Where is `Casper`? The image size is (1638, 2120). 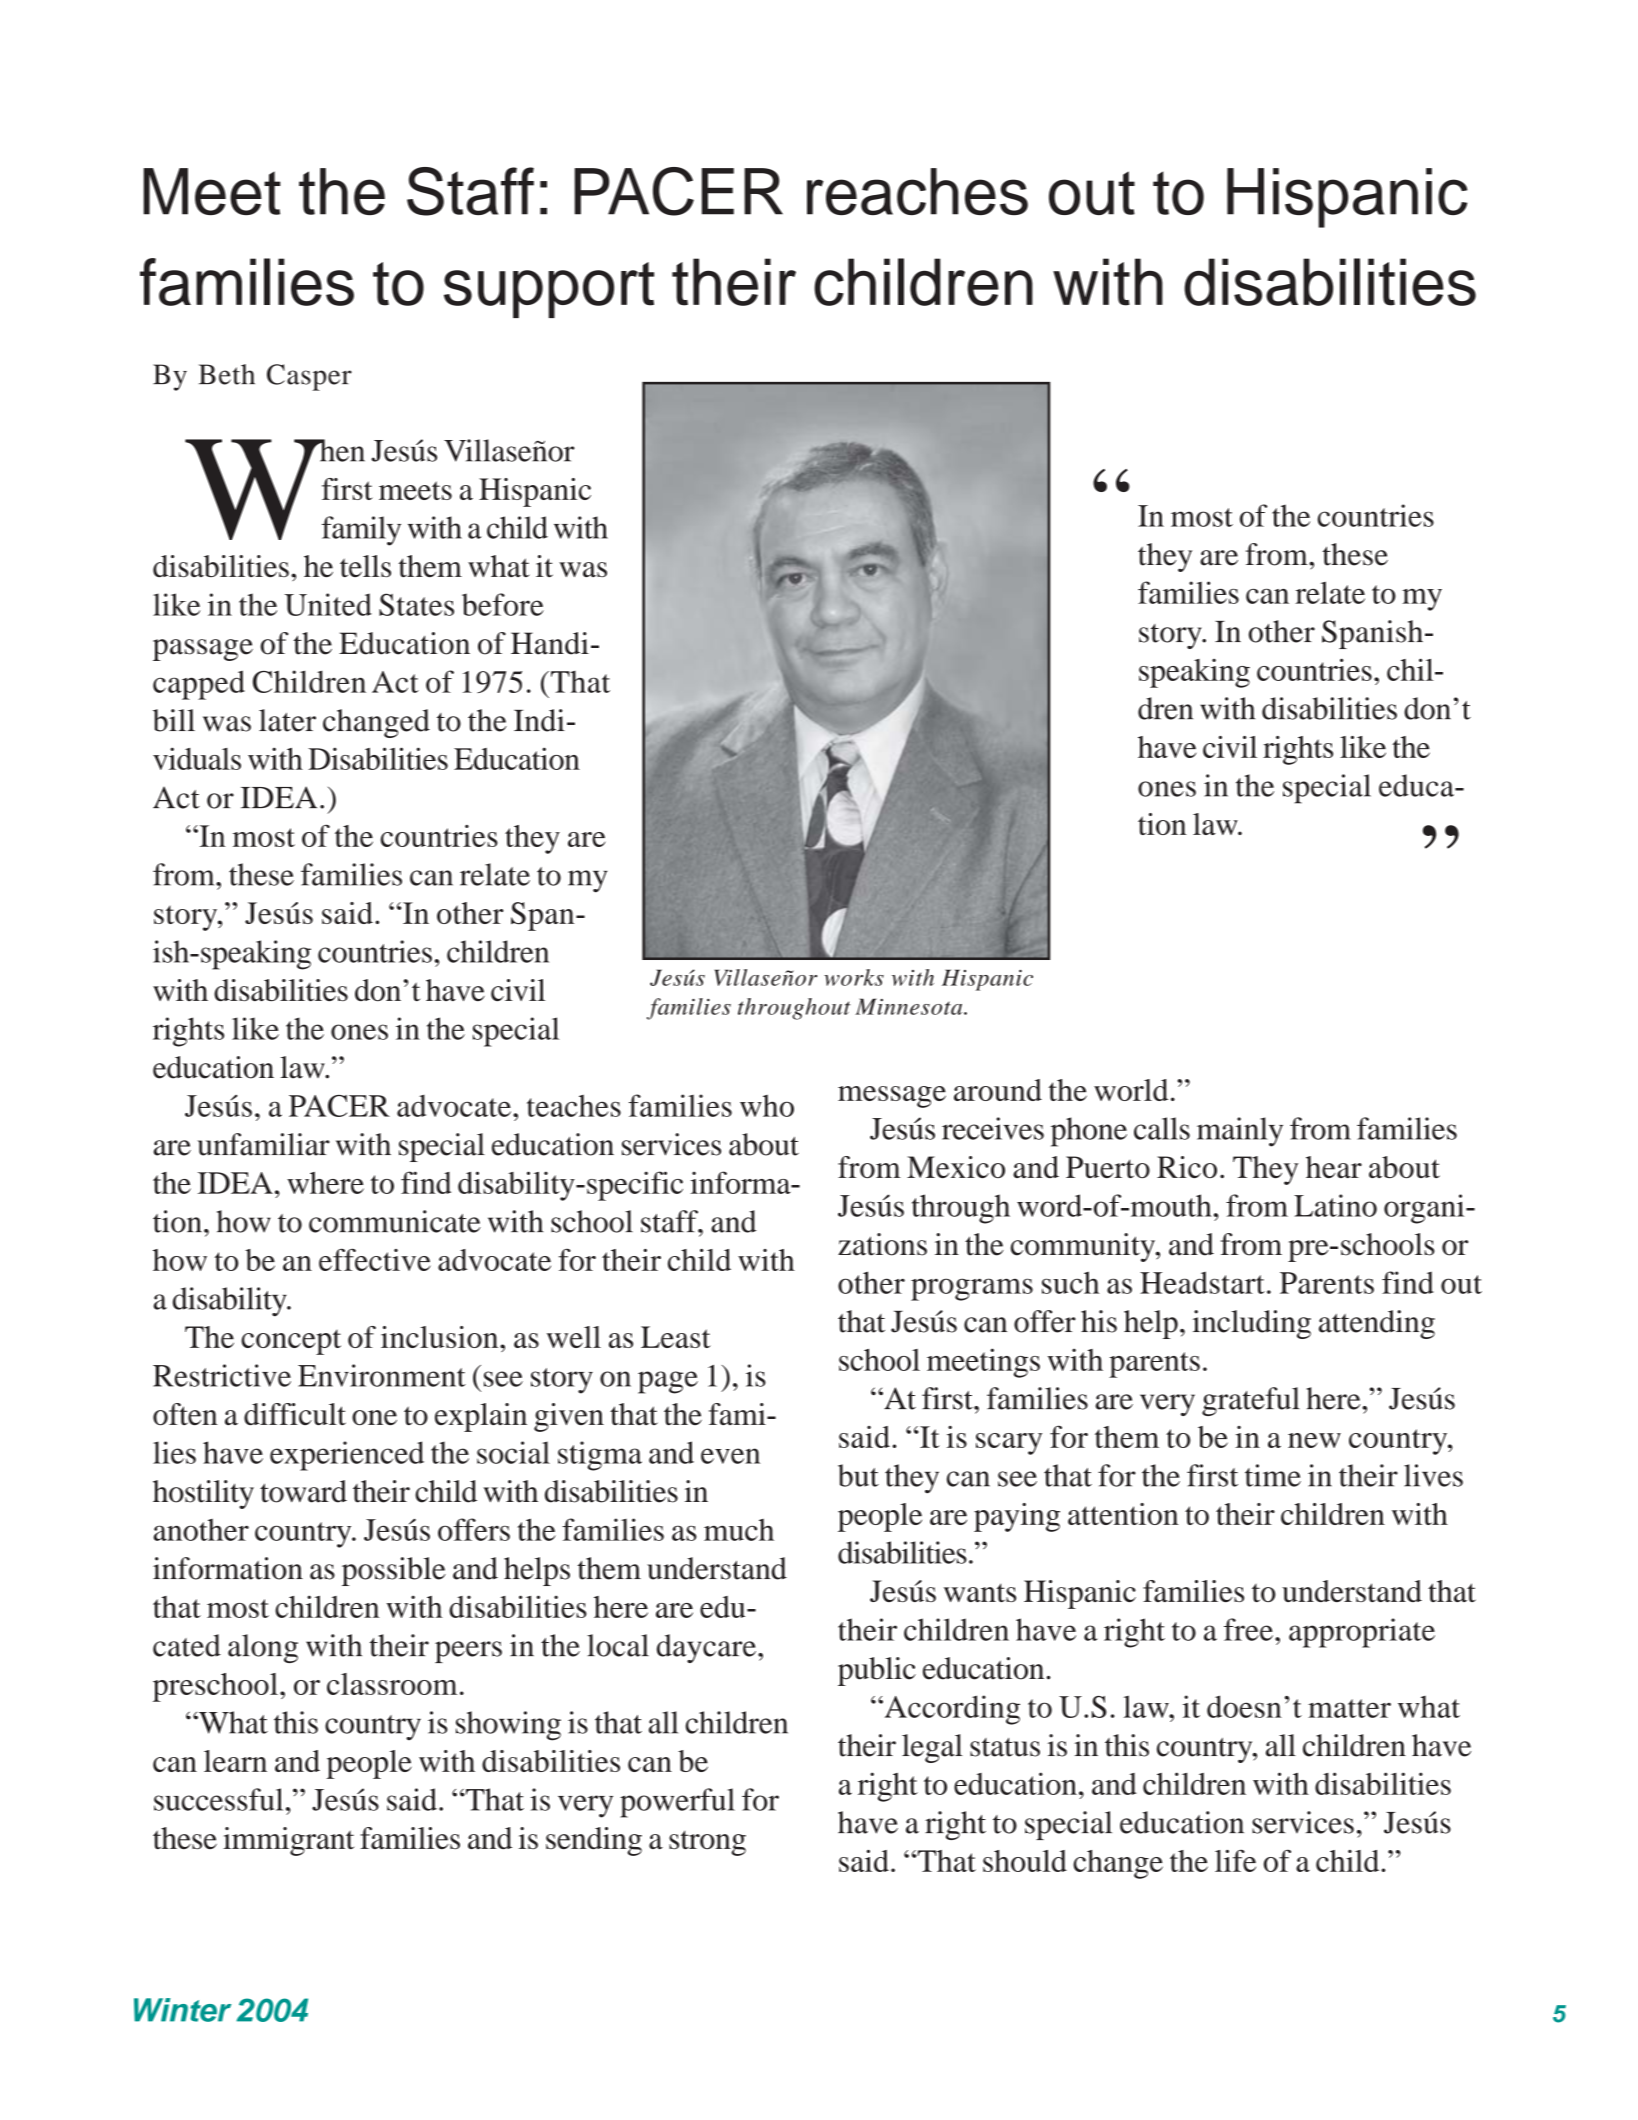
Casper is located at coordinates (309, 377).
